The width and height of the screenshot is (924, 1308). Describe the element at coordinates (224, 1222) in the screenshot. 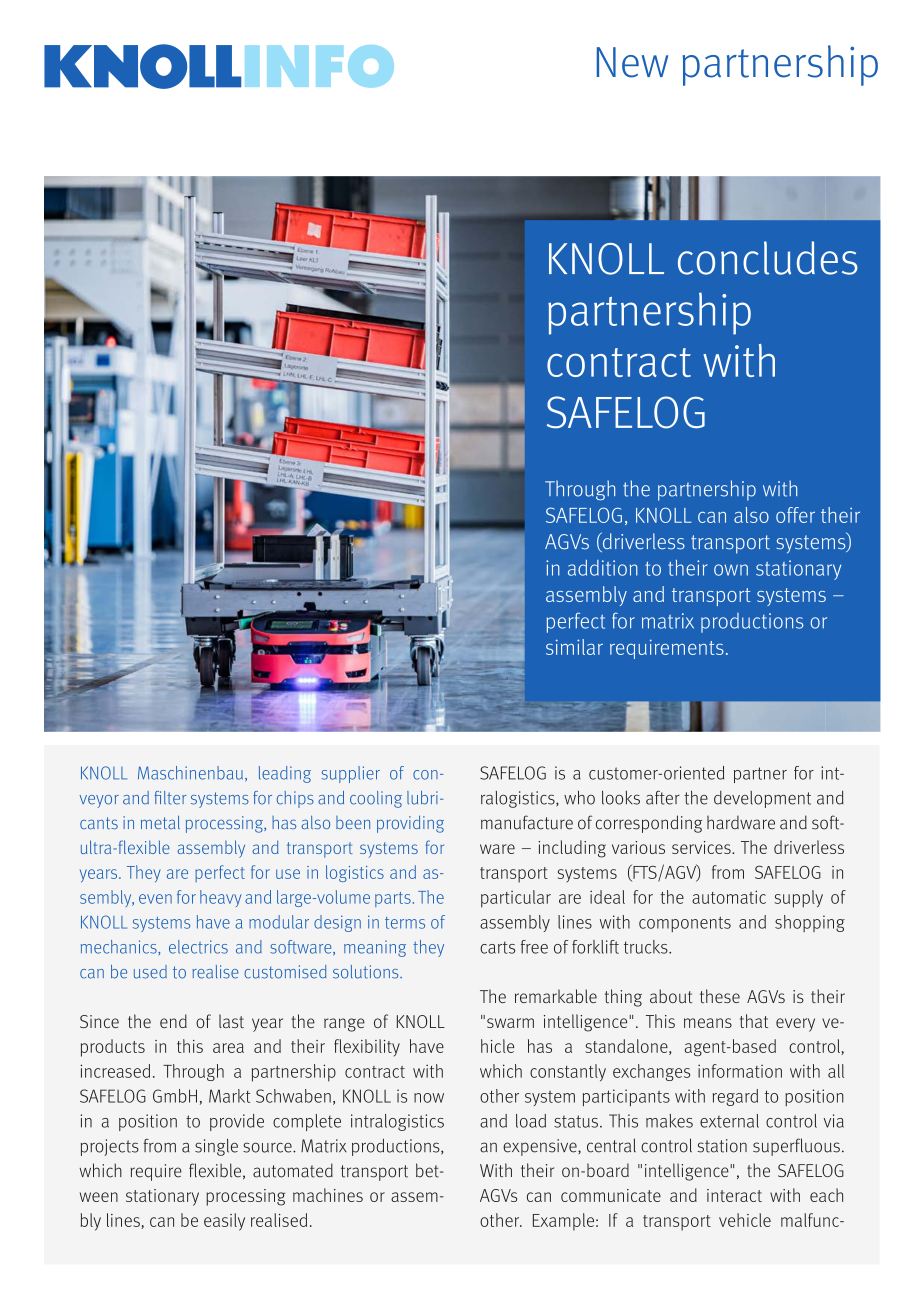

I see `easily` at that location.
